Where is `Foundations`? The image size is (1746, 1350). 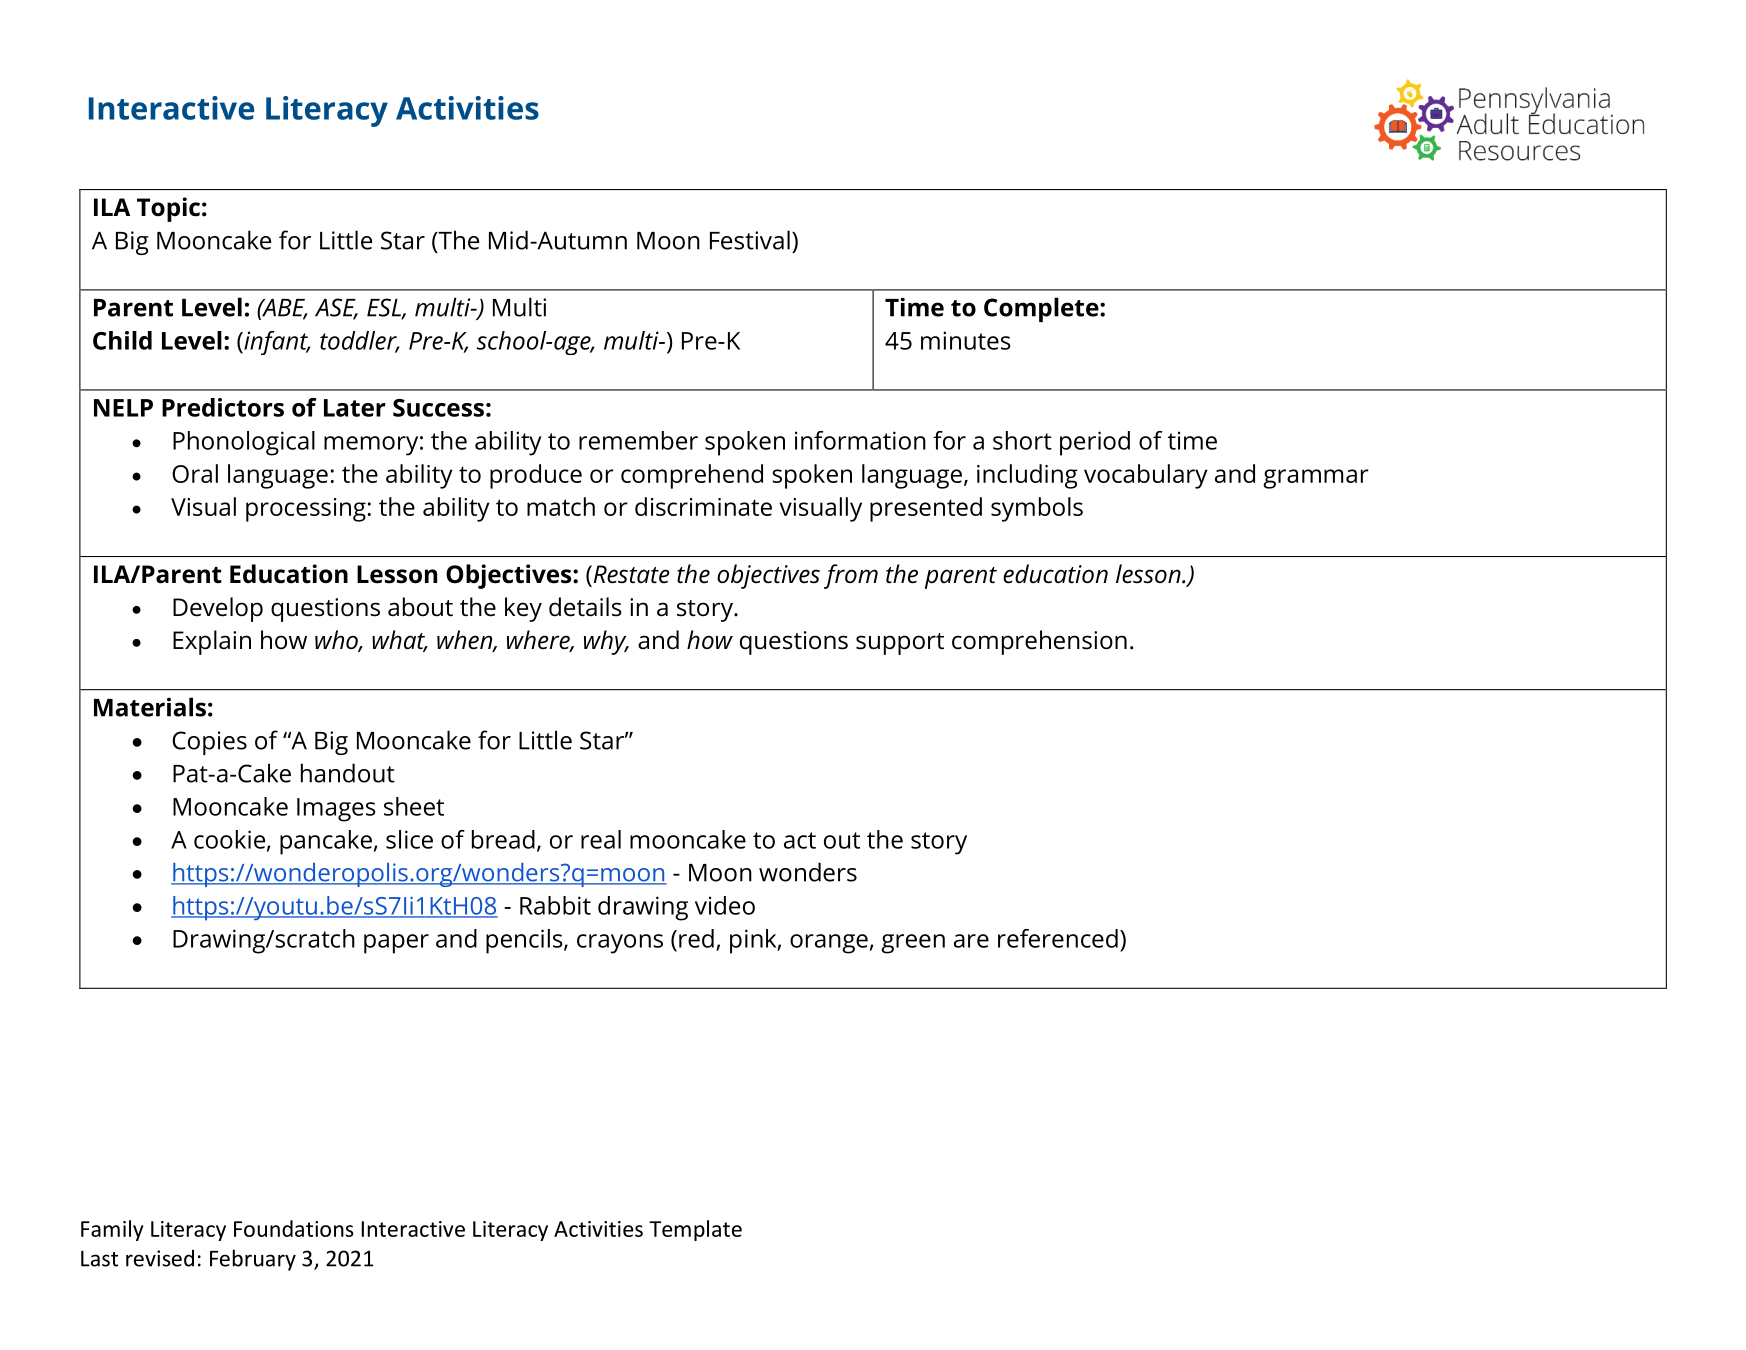
Foundations is located at coordinates (294, 1228).
